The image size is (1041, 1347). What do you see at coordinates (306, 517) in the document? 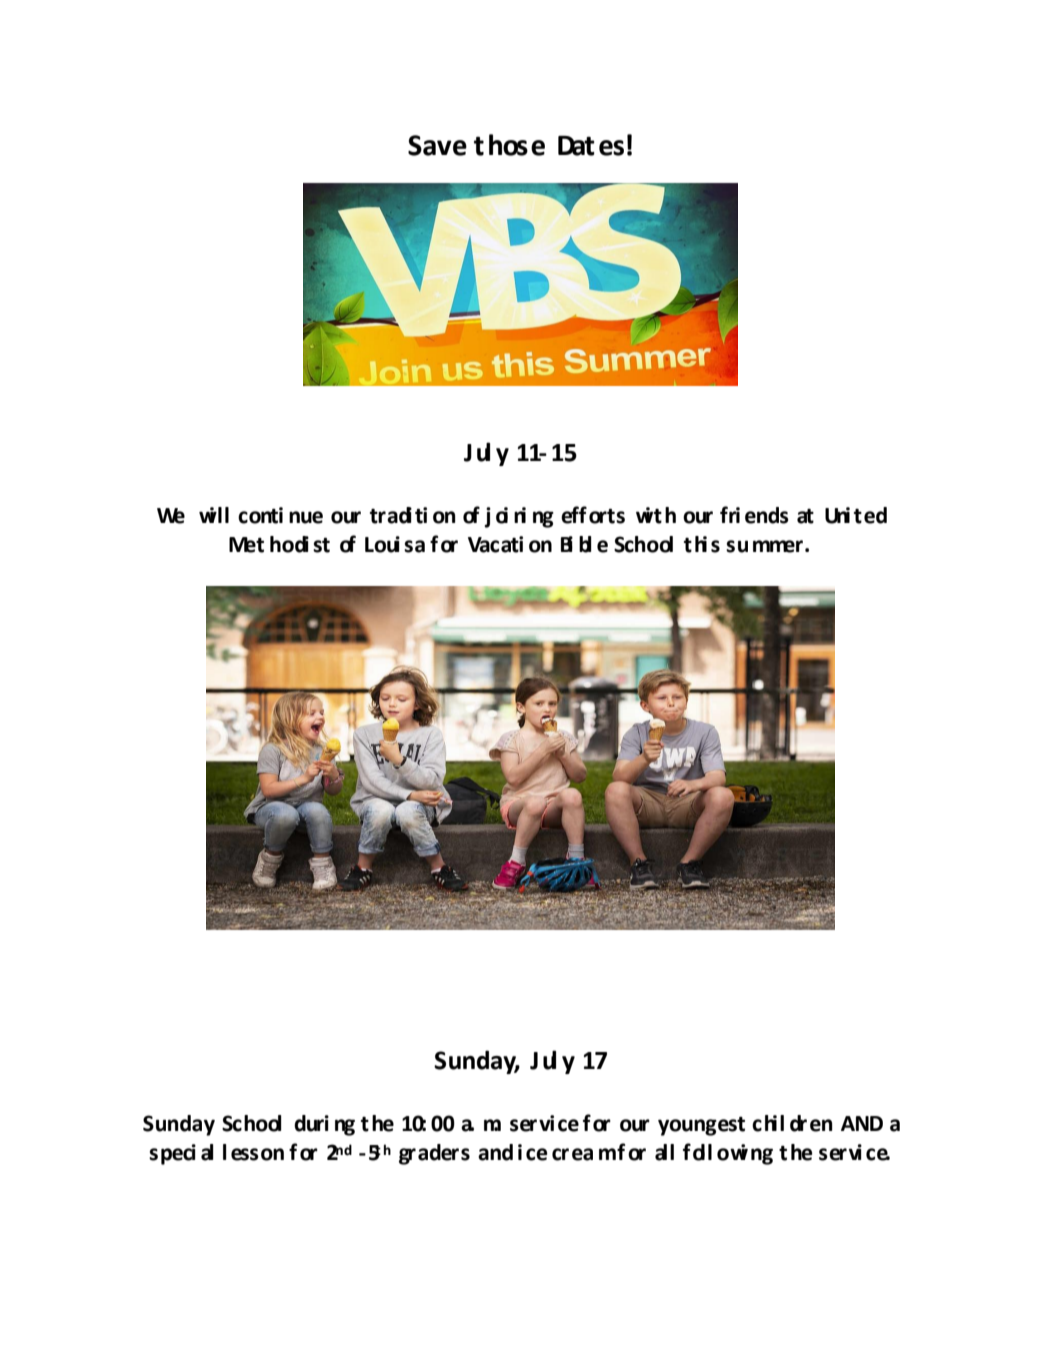
I see `nue` at bounding box center [306, 517].
